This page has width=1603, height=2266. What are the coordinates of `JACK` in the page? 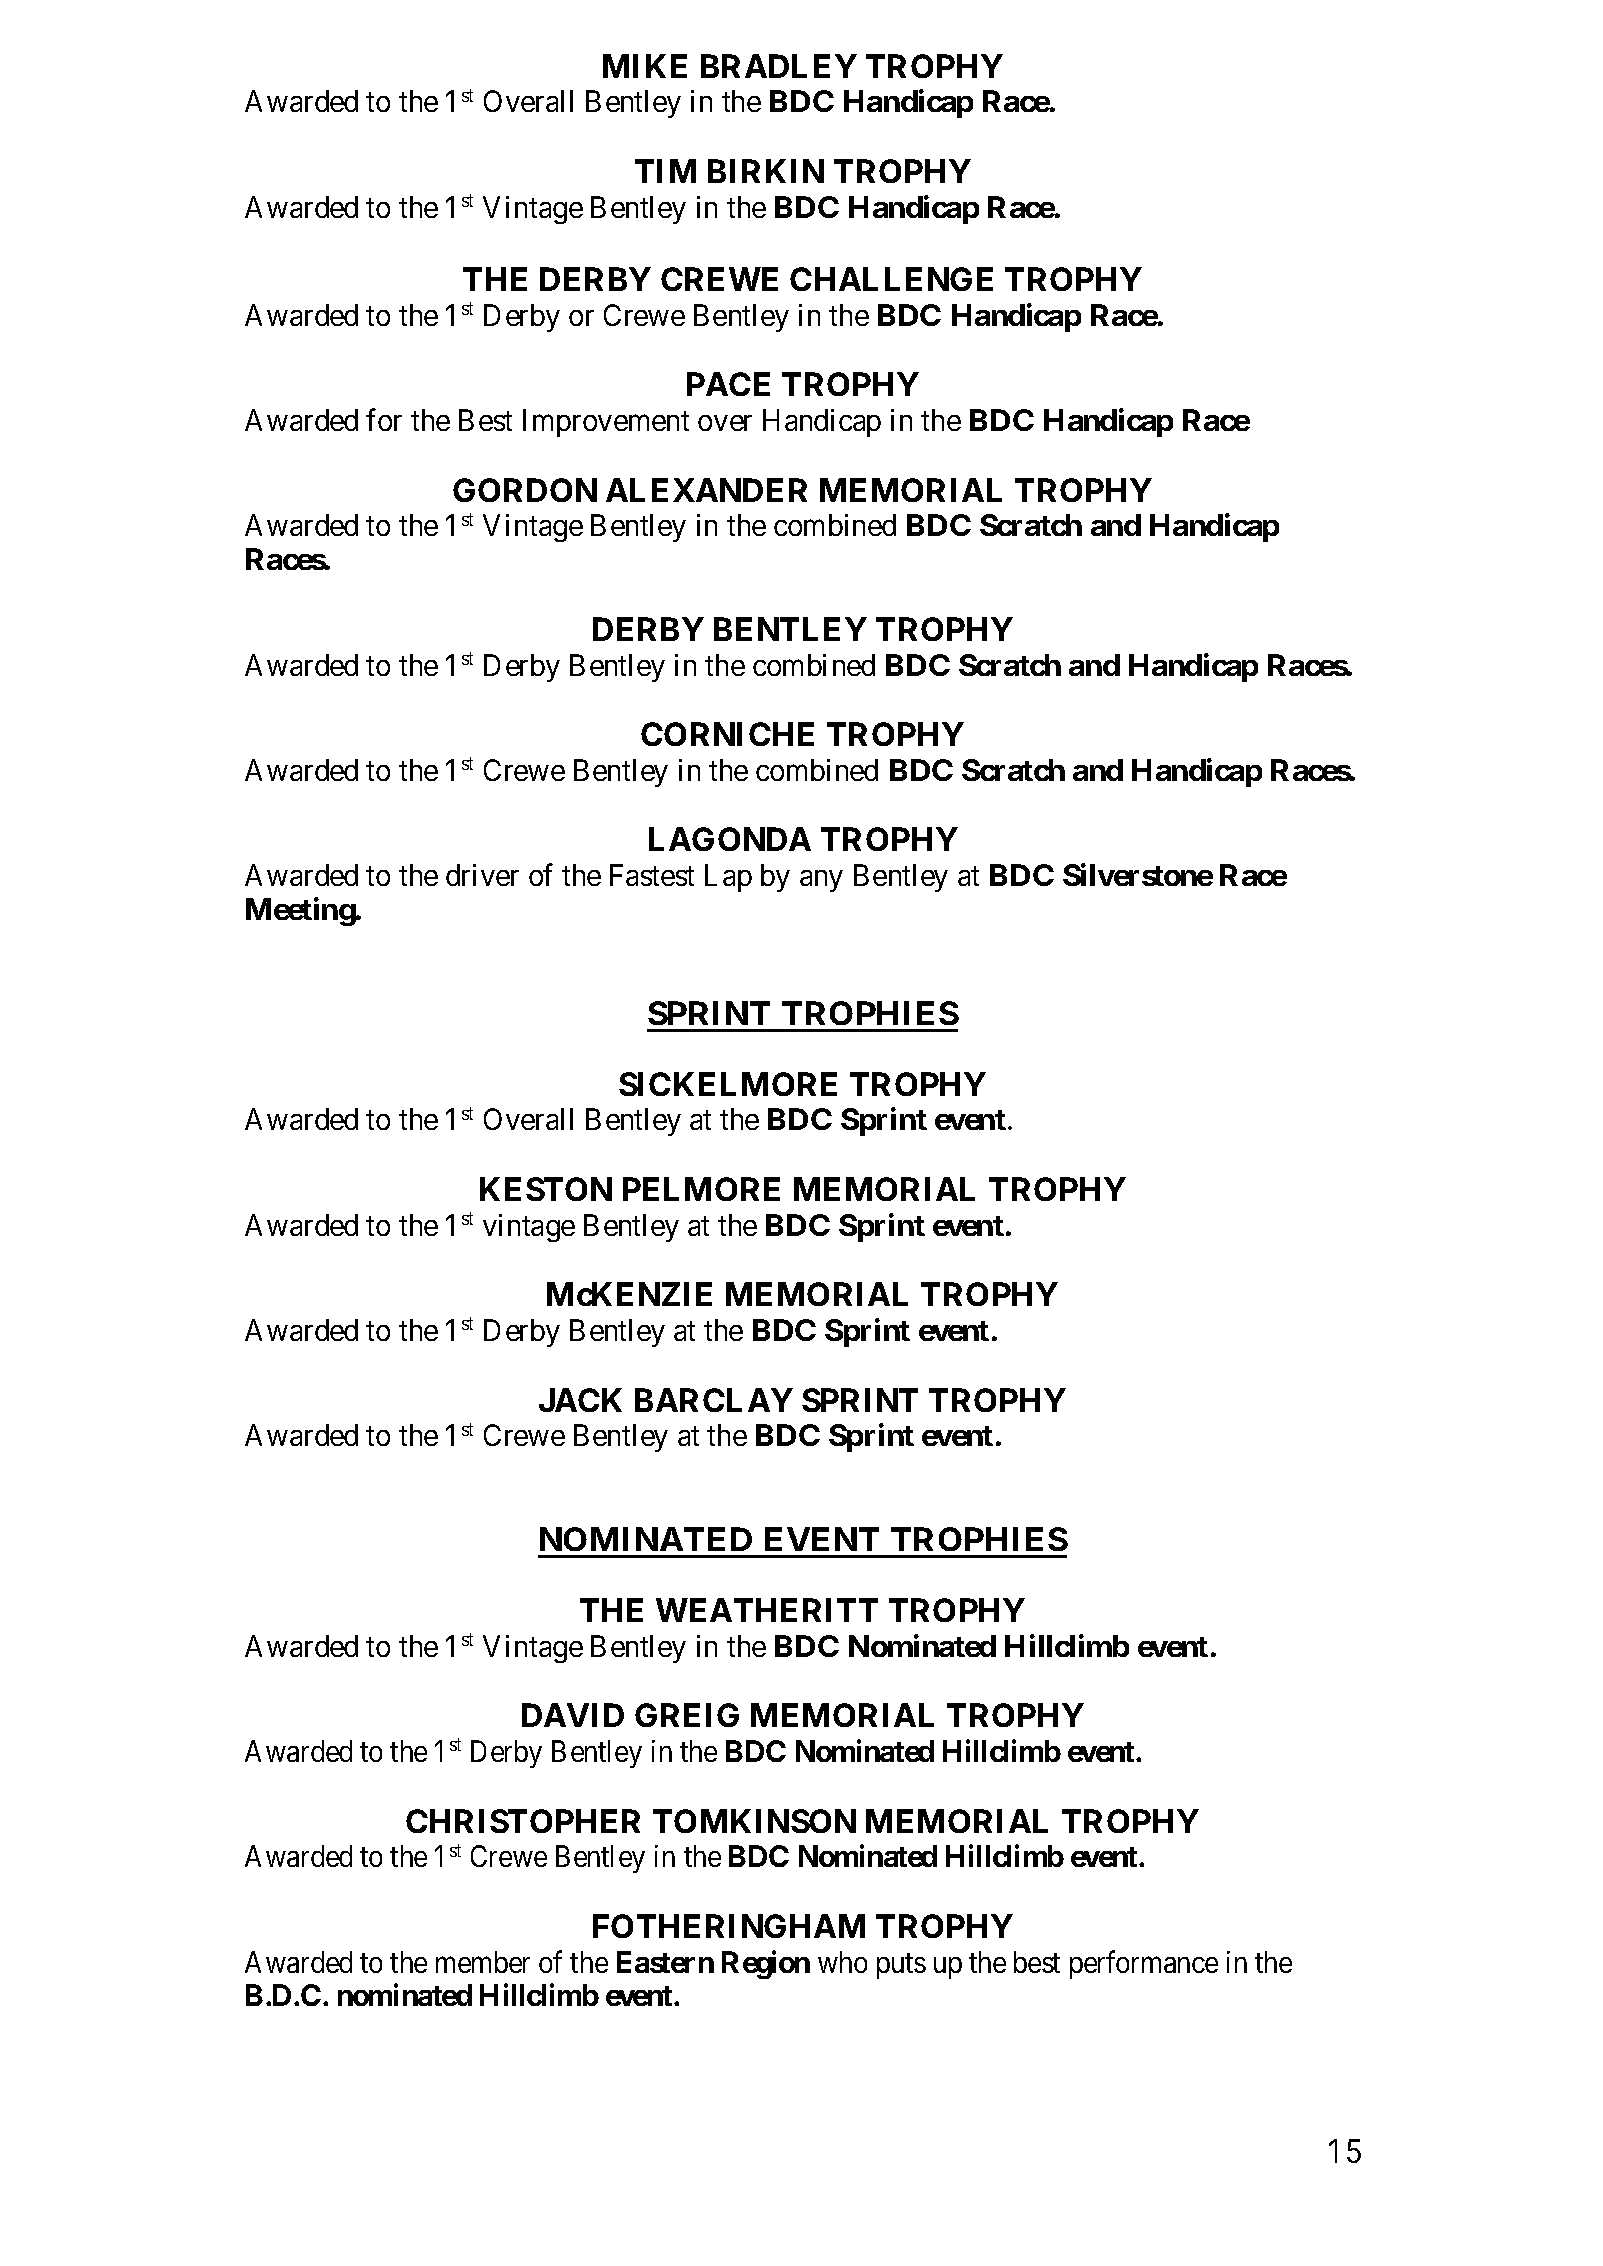 It's located at (580, 1400).
